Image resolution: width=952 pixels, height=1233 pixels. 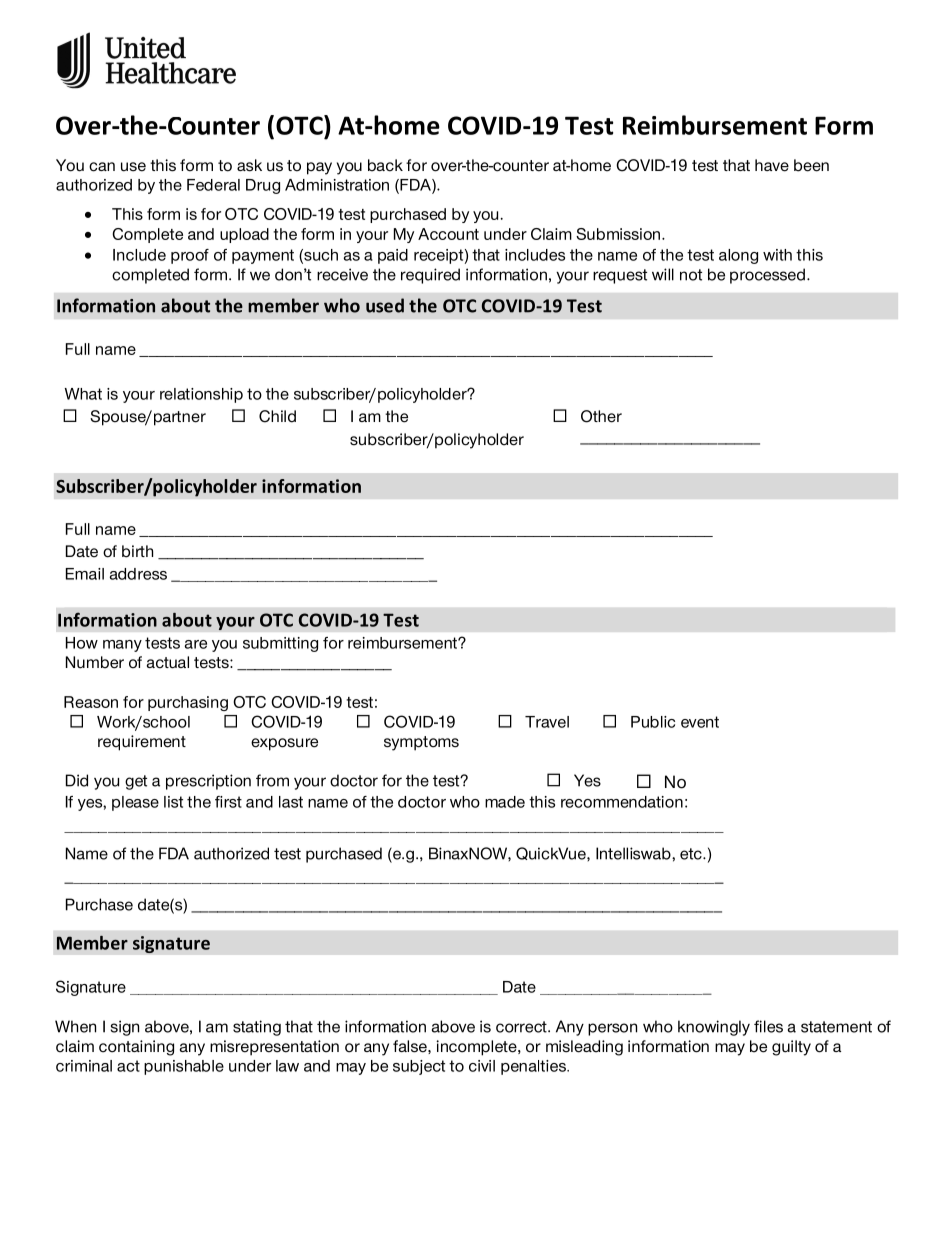 I want to click on birth, so click(x=137, y=551).
